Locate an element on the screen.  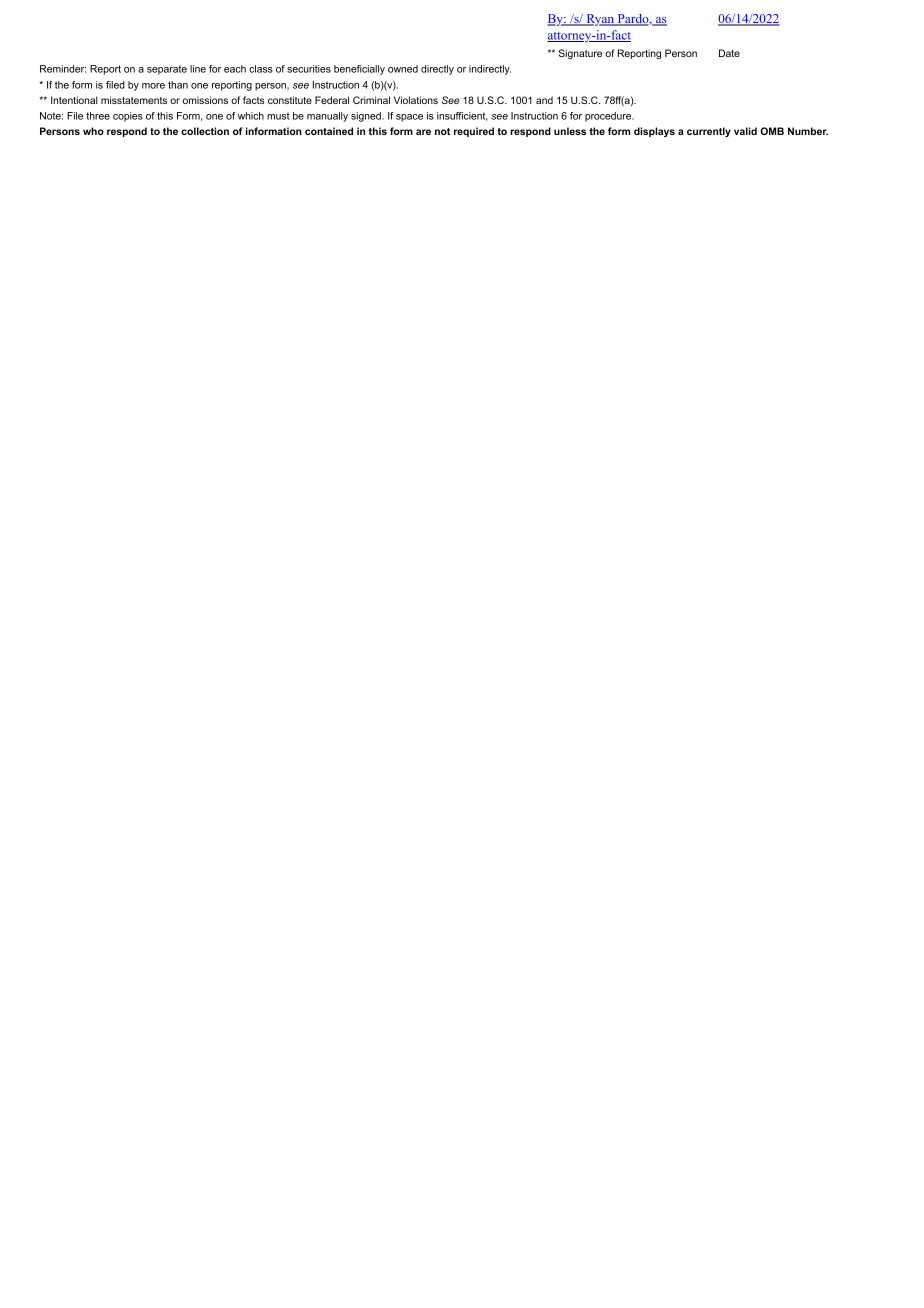
Signature is located at coordinates (580, 54).
